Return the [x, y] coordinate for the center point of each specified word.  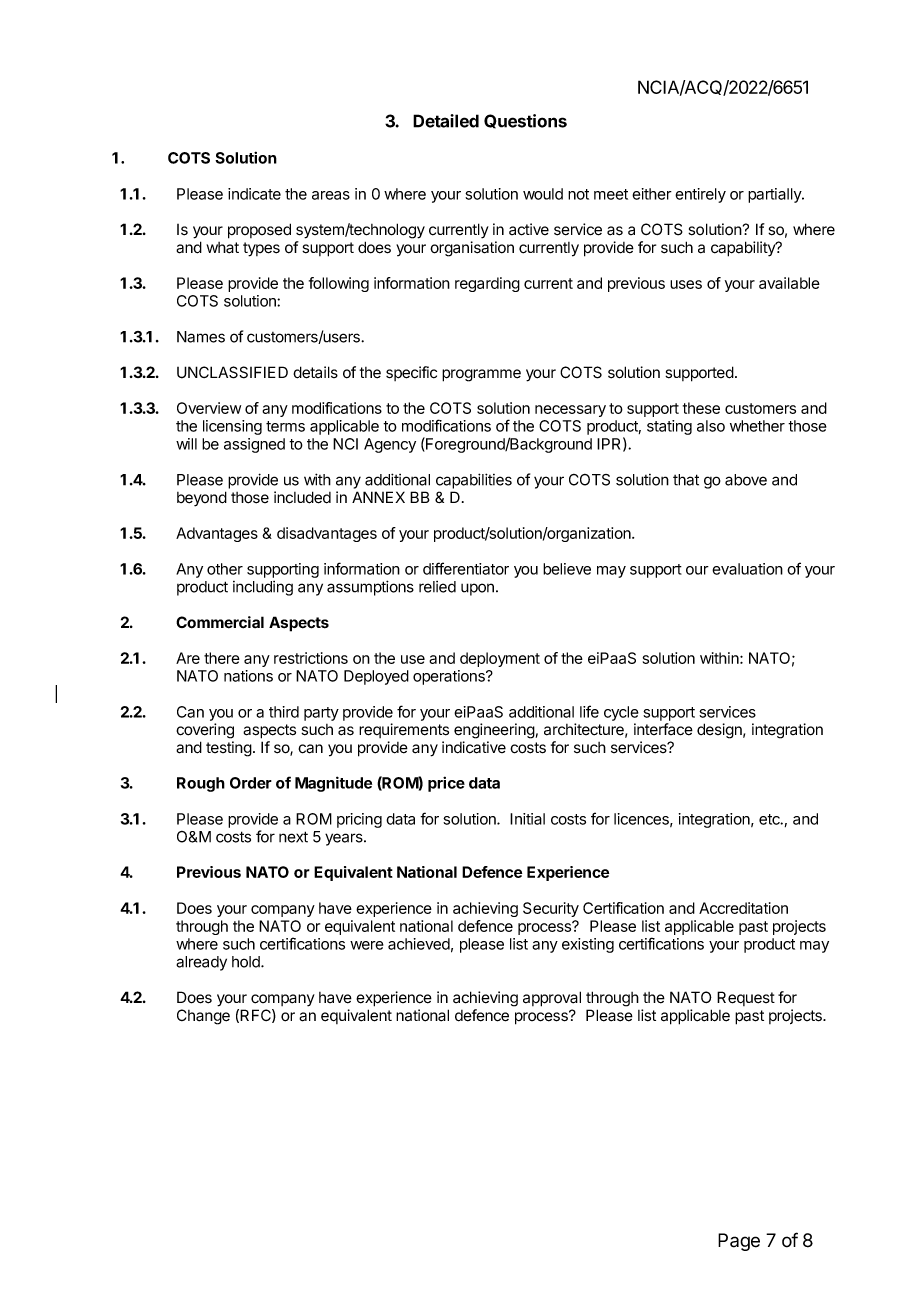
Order [251, 783]
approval [552, 999]
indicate [254, 194]
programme [481, 375]
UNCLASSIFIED [232, 372]
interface [663, 729]
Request [746, 998]
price [446, 784]
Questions [525, 121]
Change [203, 1017]
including [263, 588]
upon [477, 589]
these [701, 408]
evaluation [747, 569]
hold [247, 962]
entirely [700, 195]
